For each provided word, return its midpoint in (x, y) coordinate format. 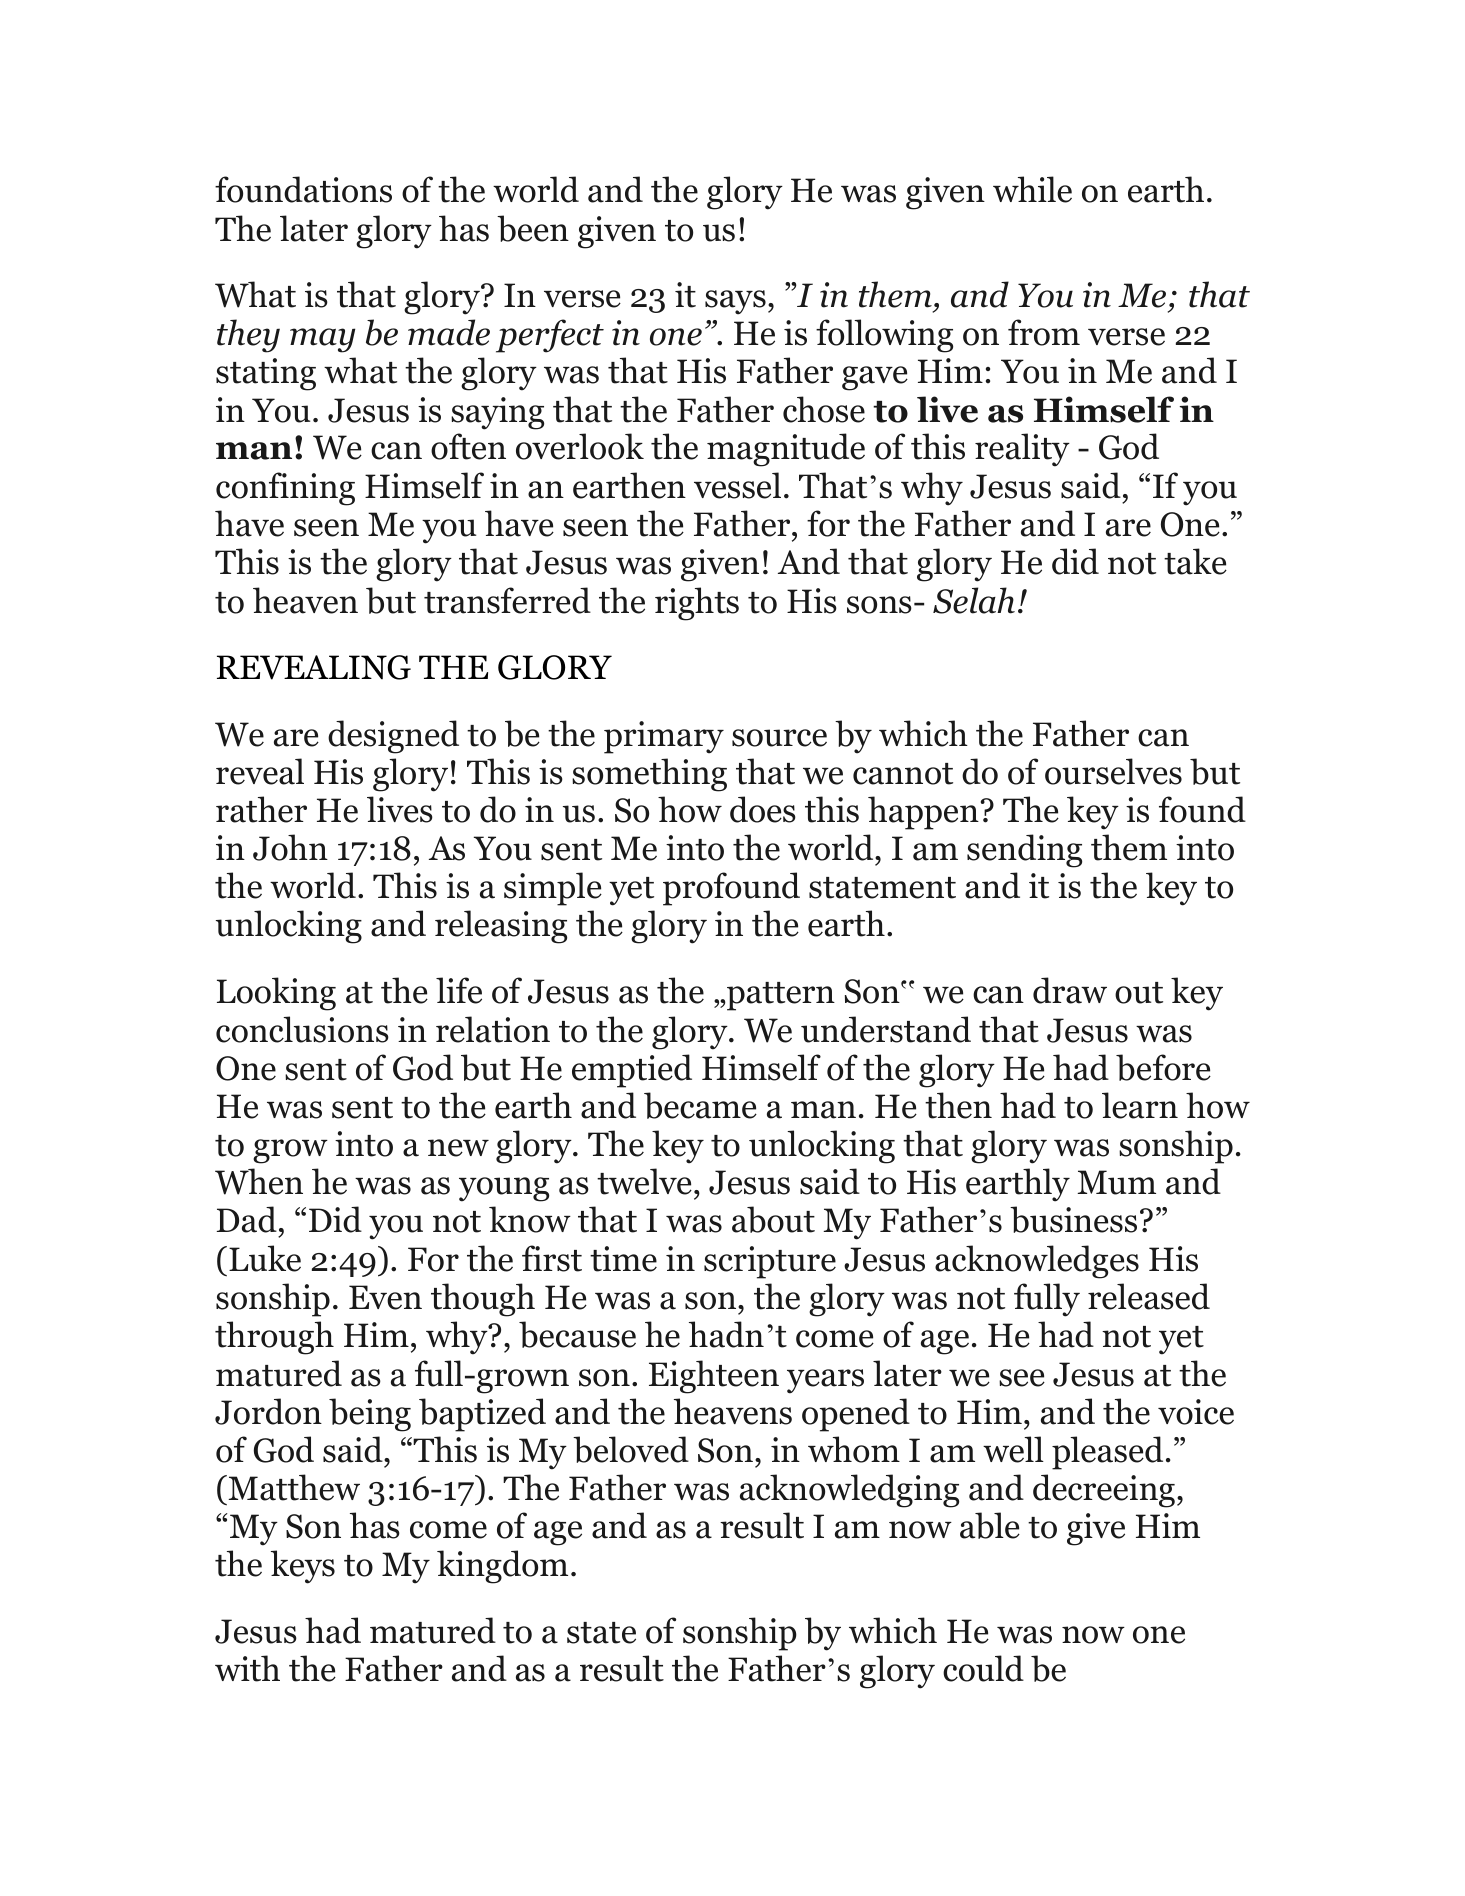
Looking (276, 994)
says (735, 302)
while (1032, 189)
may (322, 340)
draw (1070, 990)
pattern (780, 996)
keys (303, 1567)
